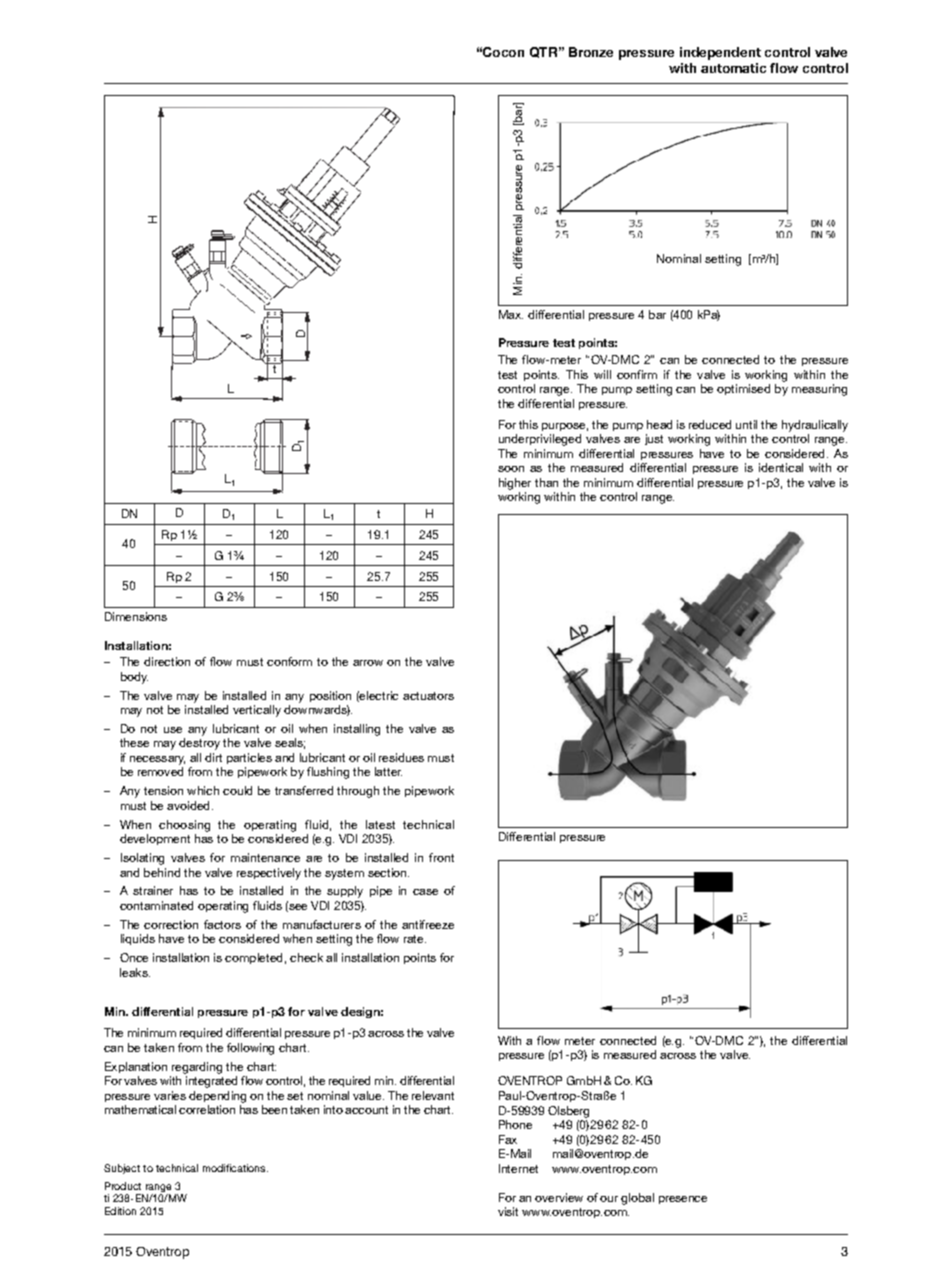  I want to click on case, so click(425, 892).
